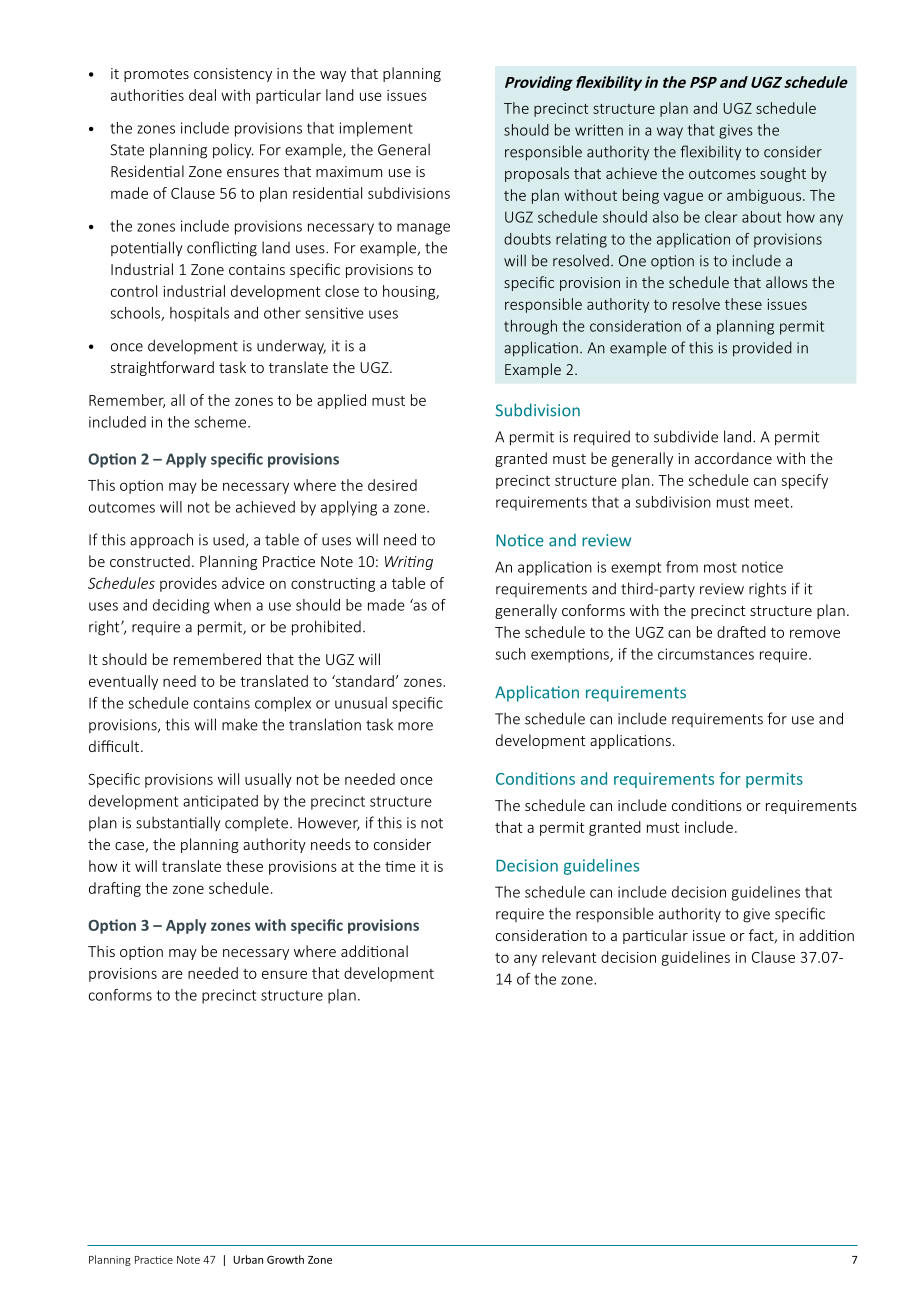  I want to click on Urban, so click(248, 1259).
